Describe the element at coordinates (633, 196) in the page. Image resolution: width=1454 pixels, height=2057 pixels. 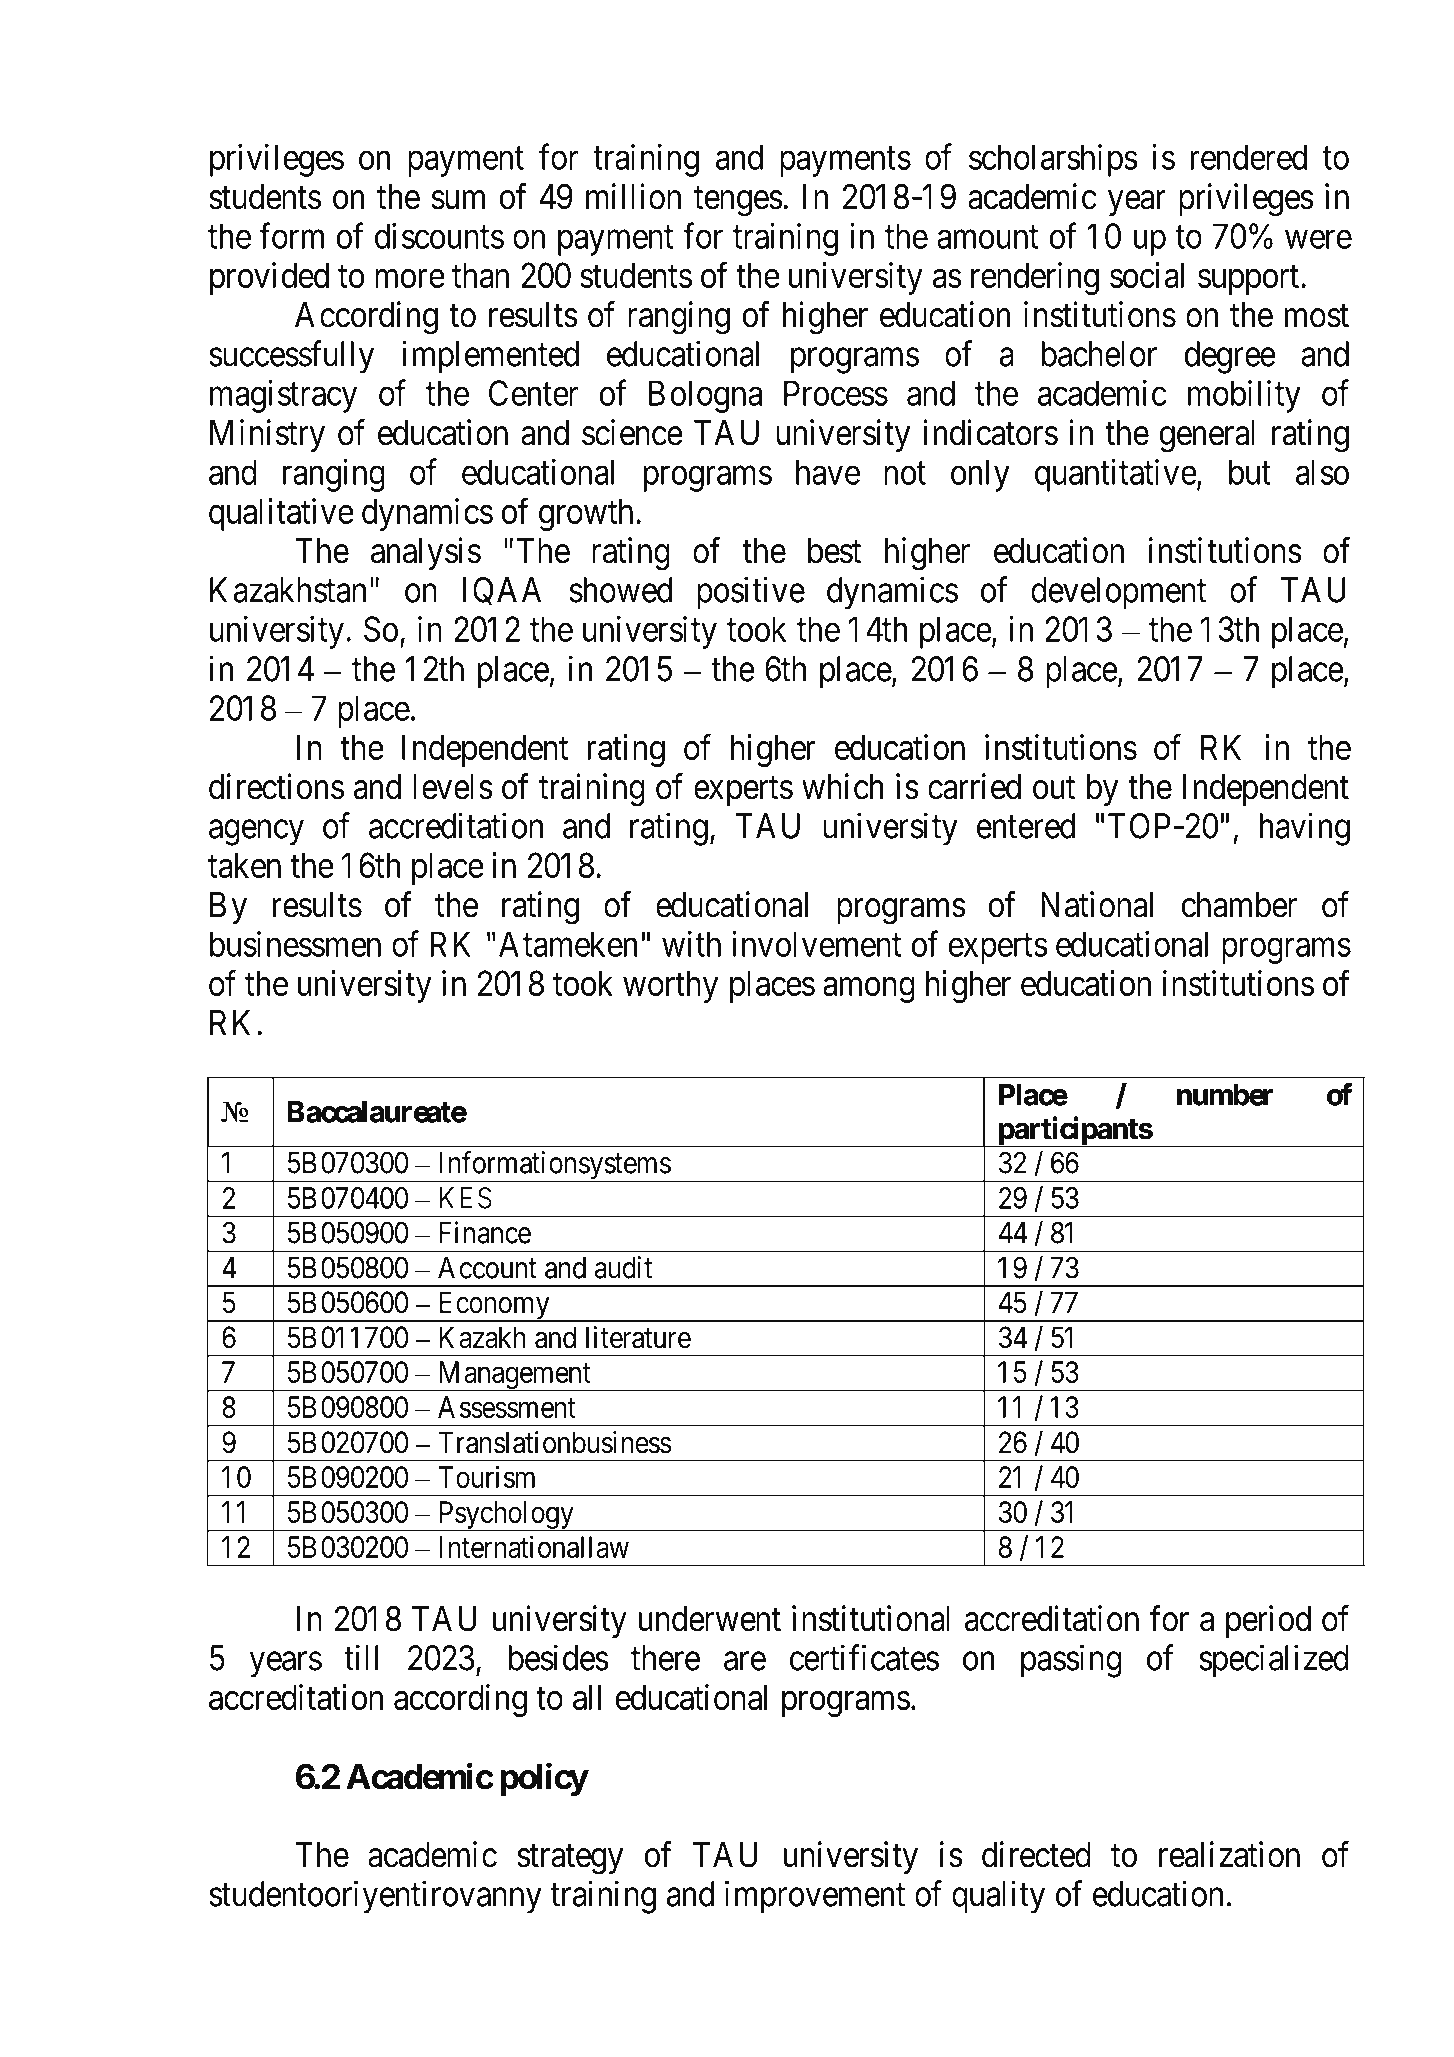
I see `million` at that location.
